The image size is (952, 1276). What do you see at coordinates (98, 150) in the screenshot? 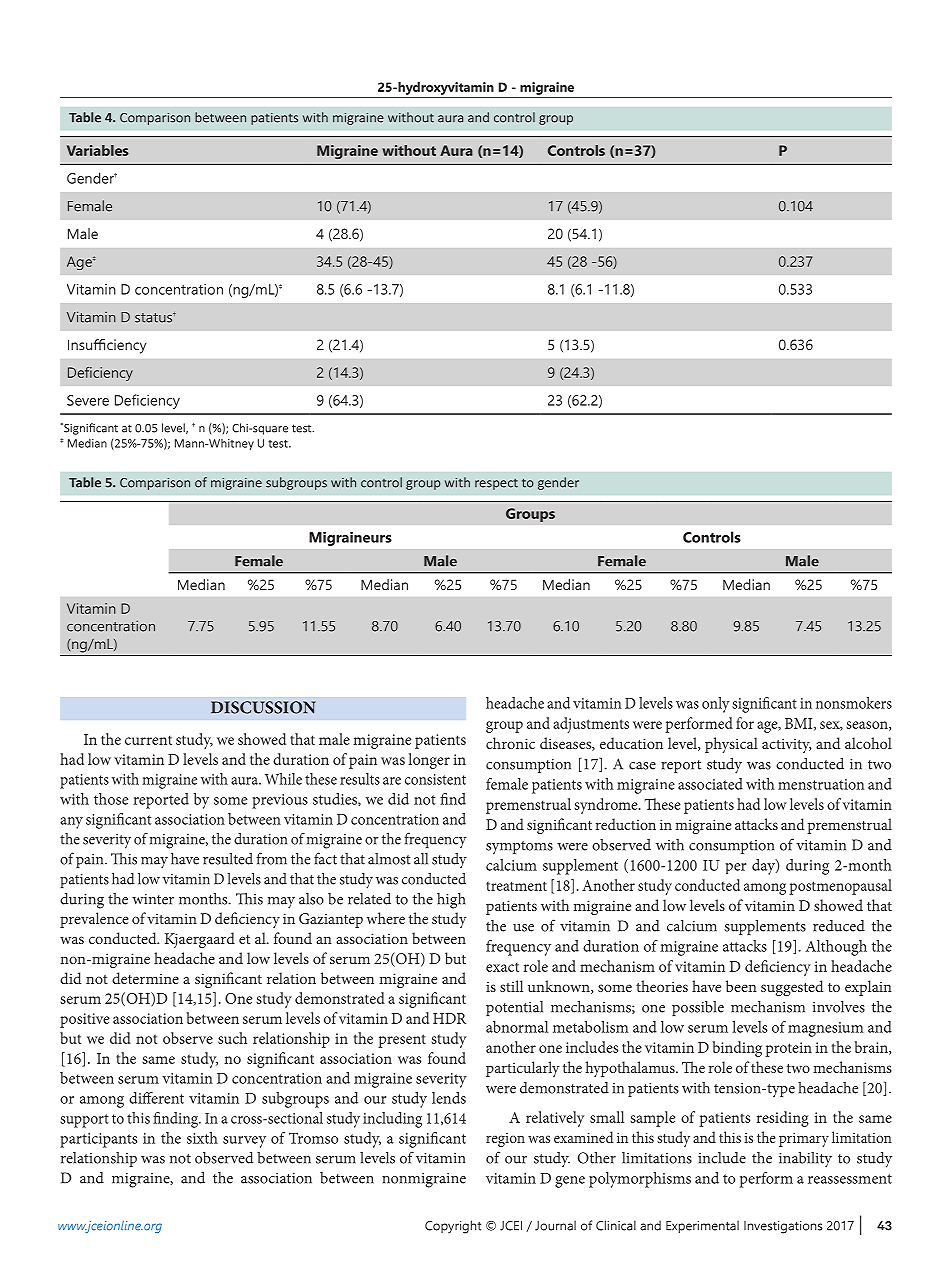
I see `Variables` at bounding box center [98, 150].
